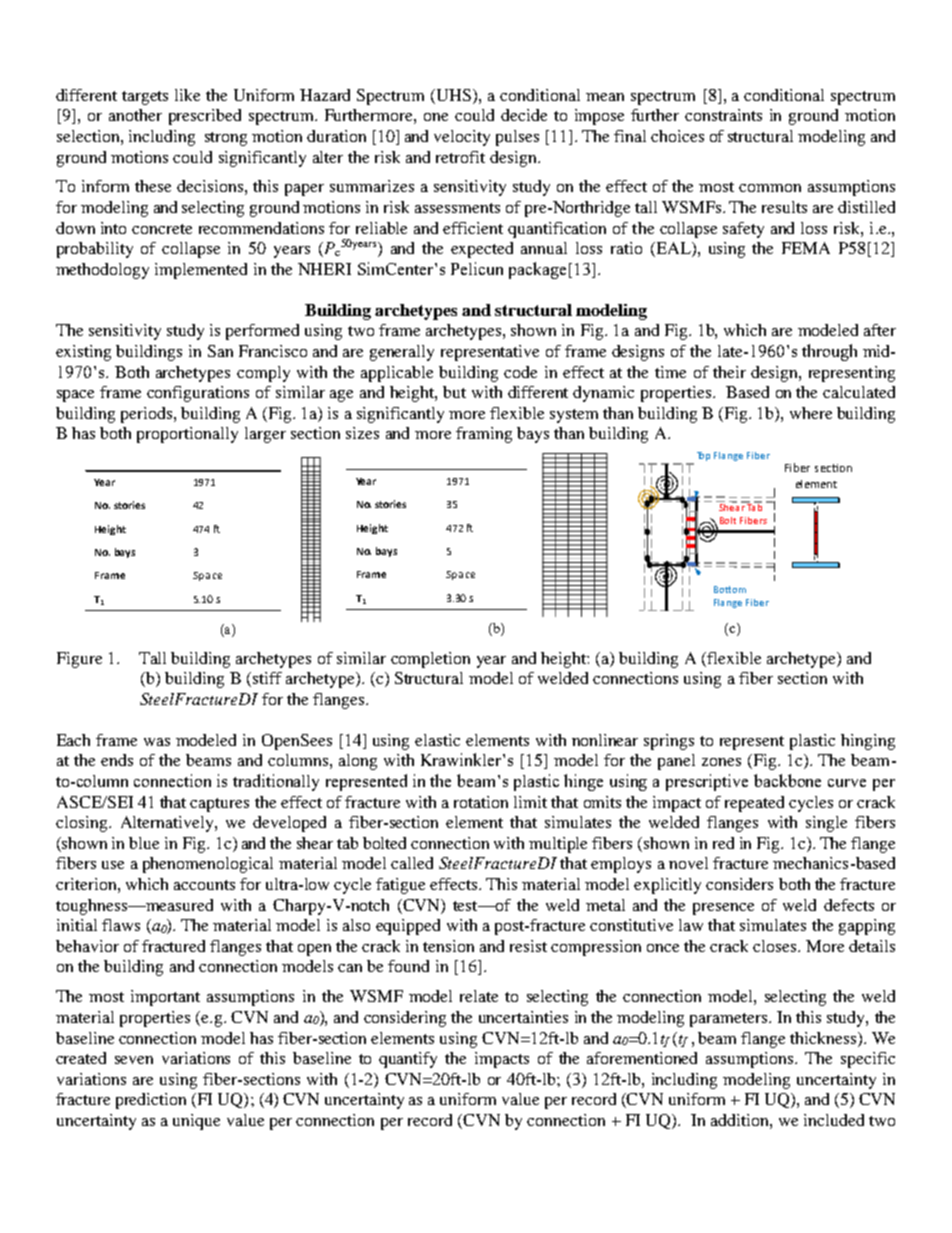 The height and width of the page is (1233, 952). I want to click on velocity, so click(462, 138).
